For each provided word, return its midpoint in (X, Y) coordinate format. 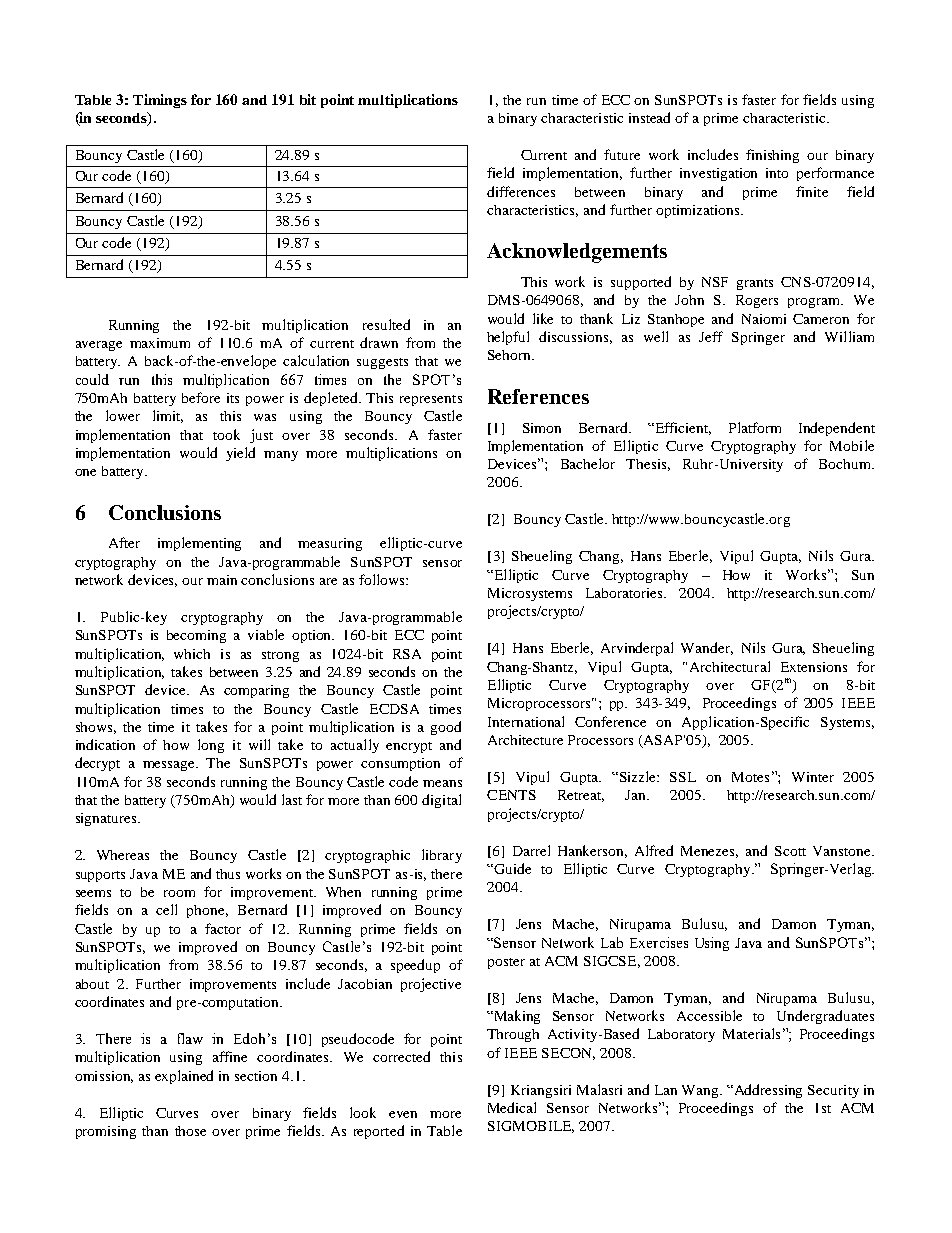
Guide (511, 868)
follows (383, 579)
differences (521, 191)
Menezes (709, 852)
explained (184, 1077)
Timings (160, 101)
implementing (199, 544)
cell (166, 909)
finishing (772, 156)
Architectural (730, 666)
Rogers (757, 301)
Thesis (648, 465)
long (211, 746)
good (446, 728)
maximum (160, 343)
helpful (508, 338)
